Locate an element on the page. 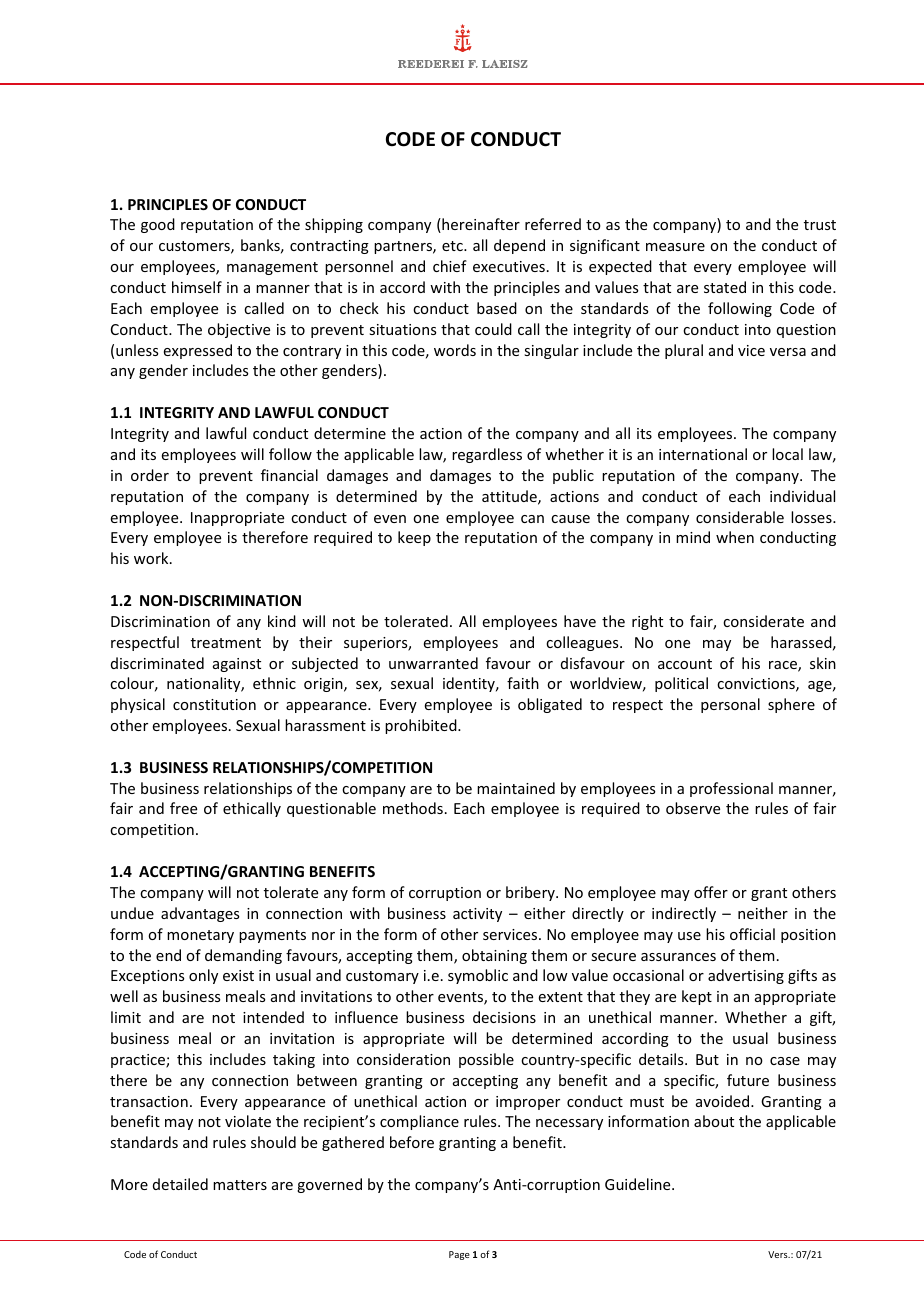 The width and height of the page is (924, 1308). detailed is located at coordinates (180, 1184).
